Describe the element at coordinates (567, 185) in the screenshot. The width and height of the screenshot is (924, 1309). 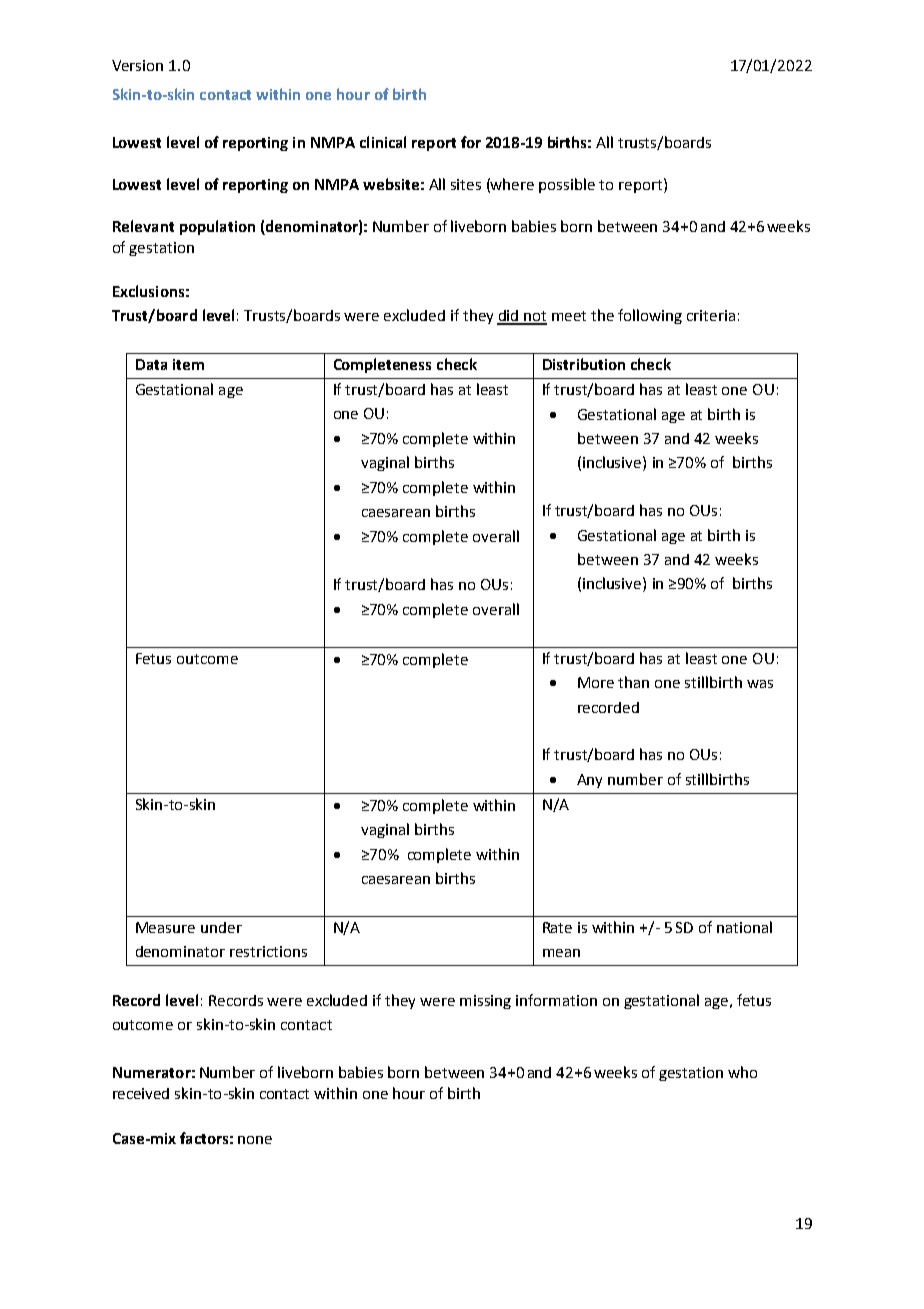
I see `possible` at that location.
